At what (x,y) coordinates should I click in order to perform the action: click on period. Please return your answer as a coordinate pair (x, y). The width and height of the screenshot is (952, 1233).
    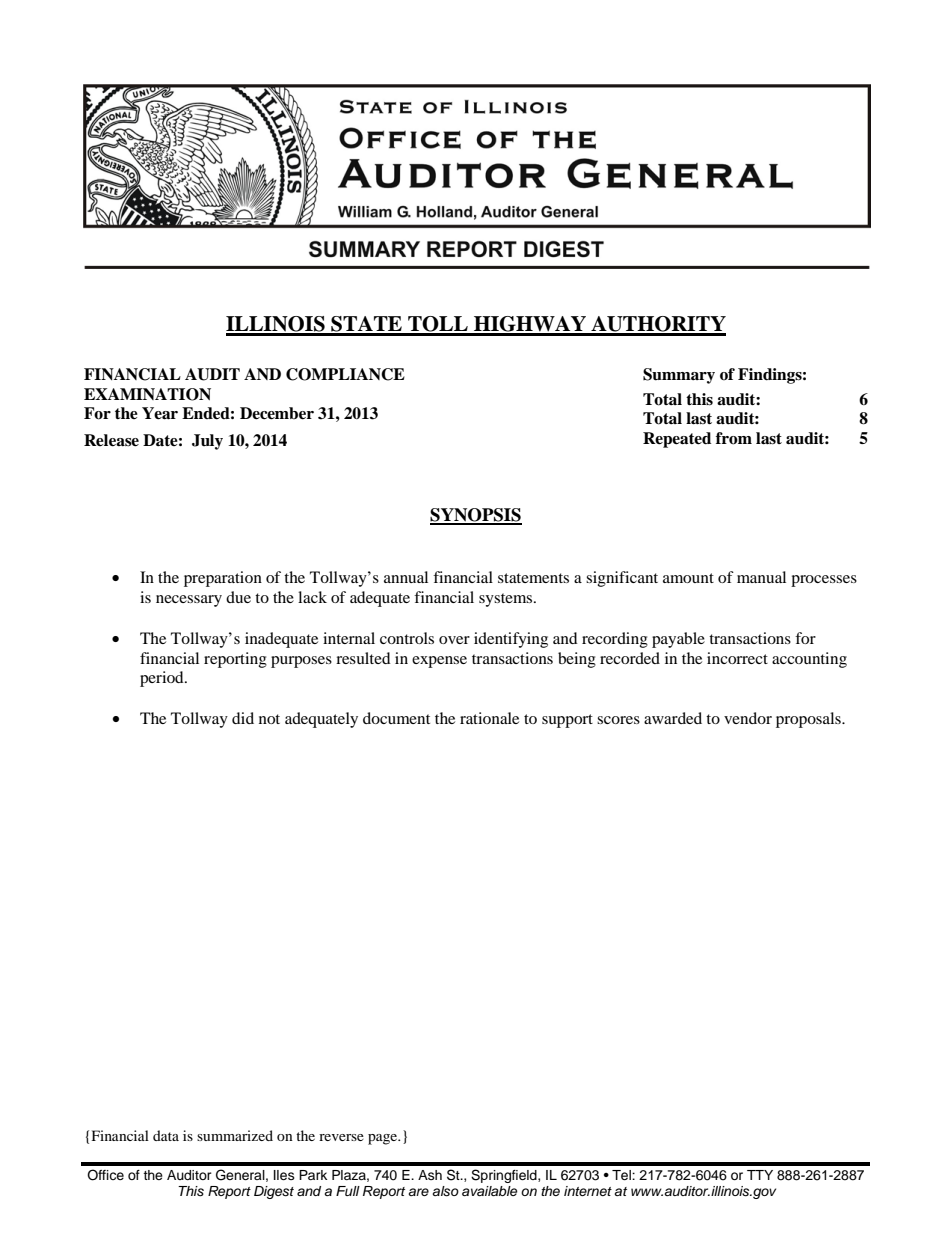
    Looking at the image, I should click on (163, 679).
